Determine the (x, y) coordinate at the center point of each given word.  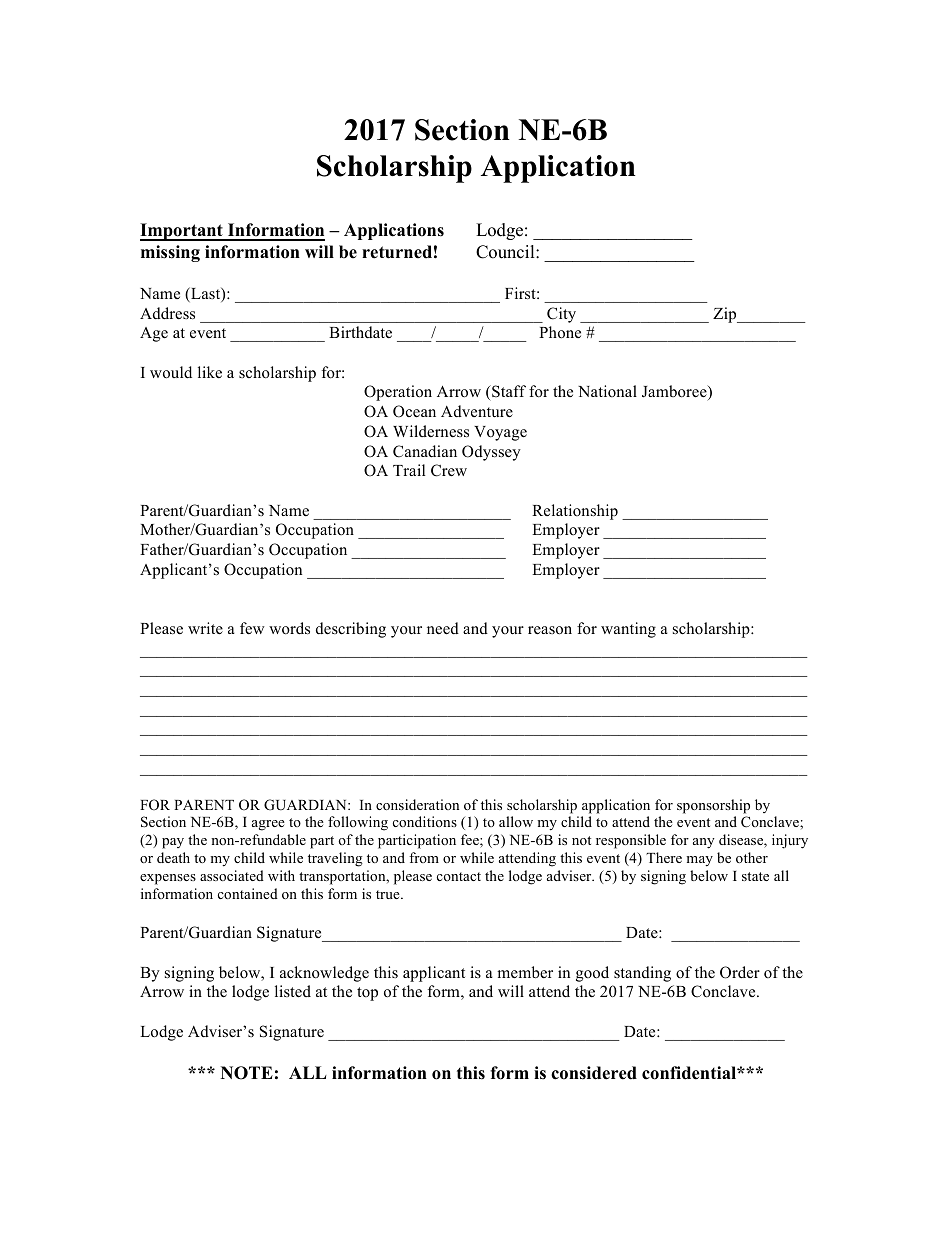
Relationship (575, 512)
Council (506, 252)
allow (516, 821)
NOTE (247, 1073)
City (561, 315)
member (525, 972)
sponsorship (713, 806)
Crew (449, 470)
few (252, 628)
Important (182, 232)
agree (268, 825)
